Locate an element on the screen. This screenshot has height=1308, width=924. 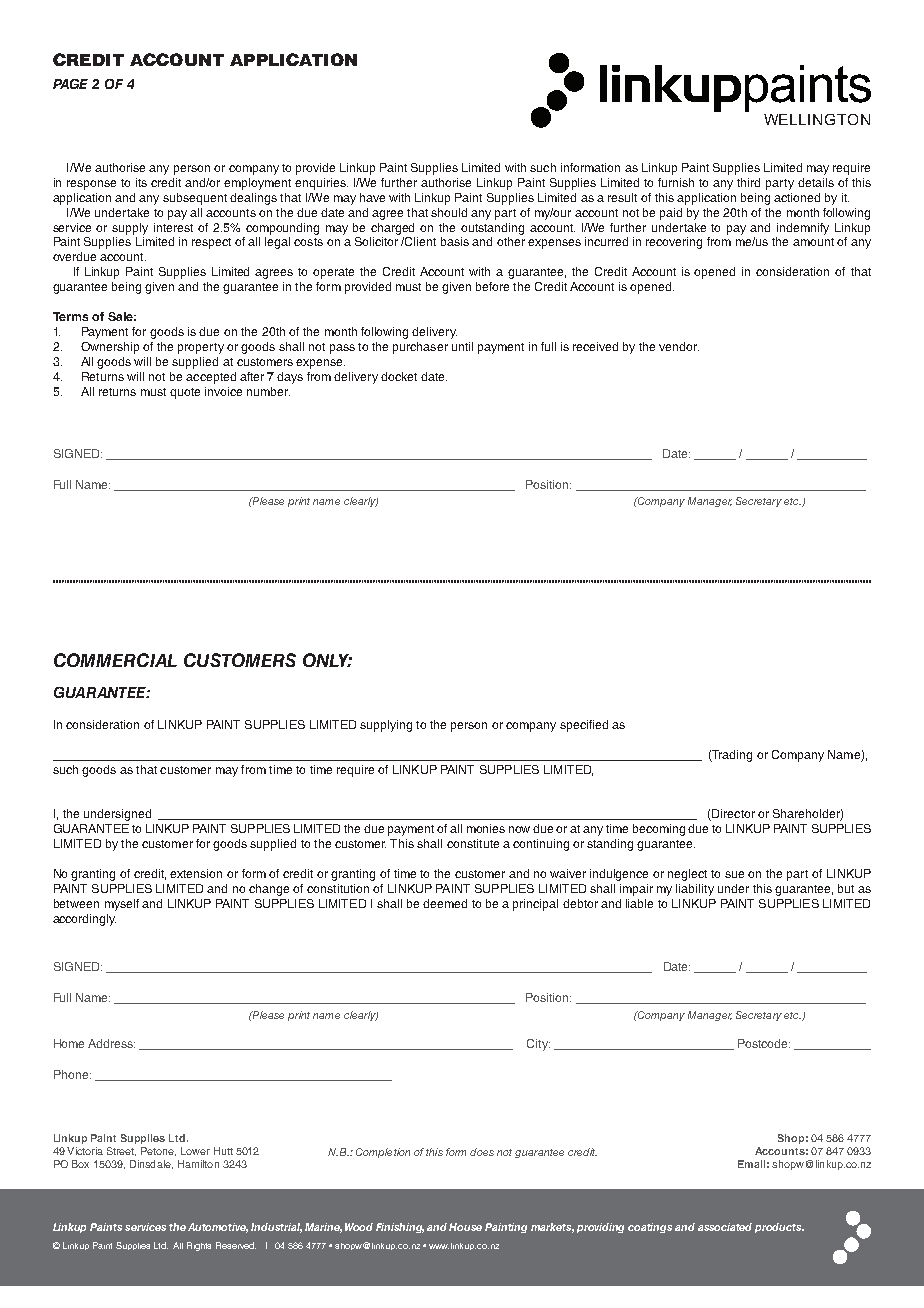
vendor is located at coordinates (679, 346).
